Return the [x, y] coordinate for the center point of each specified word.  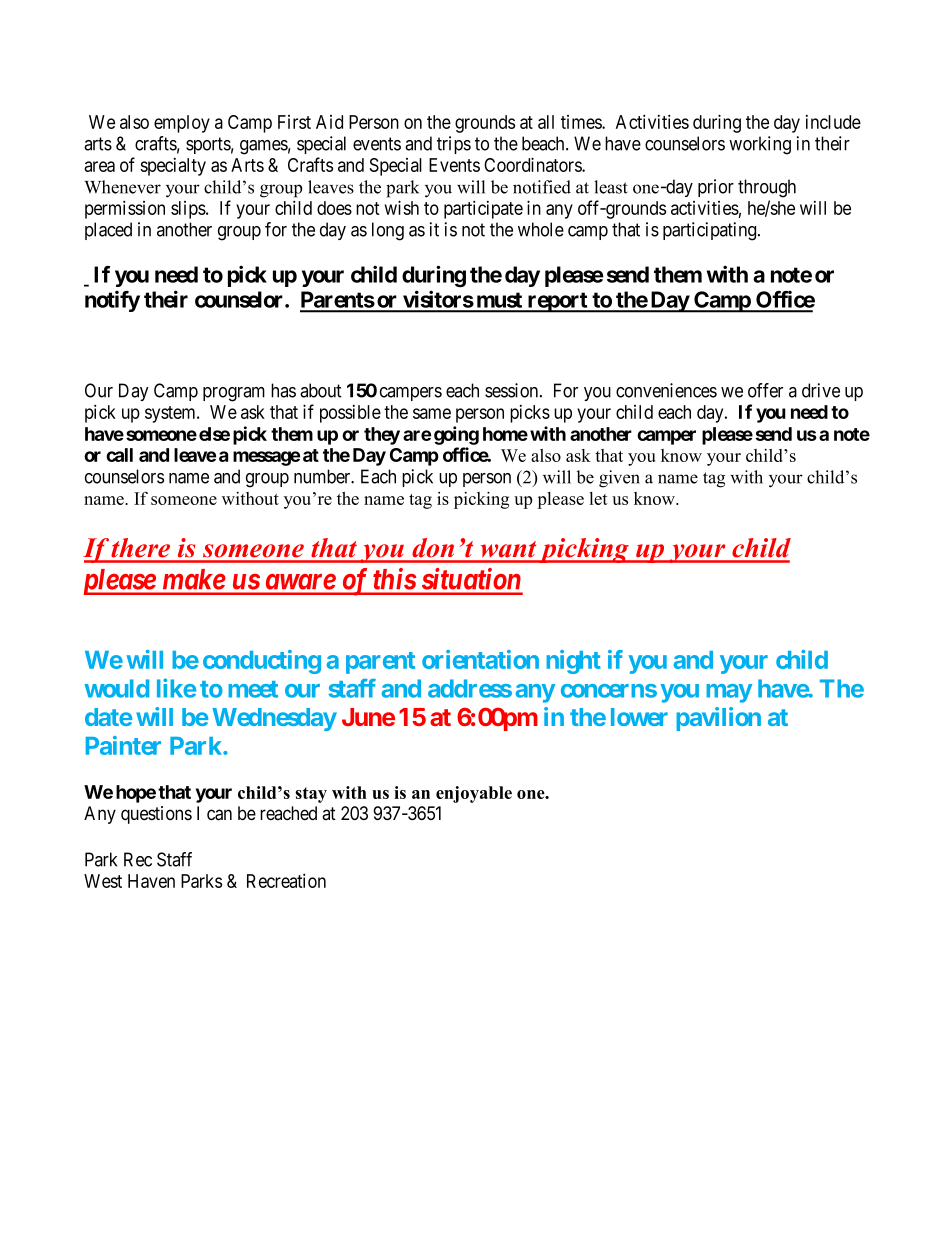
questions [156, 815]
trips [454, 145]
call [119, 455]
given [619, 479]
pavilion [718, 719]
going [456, 435]
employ [182, 124]
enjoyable [474, 794]
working [760, 145]
